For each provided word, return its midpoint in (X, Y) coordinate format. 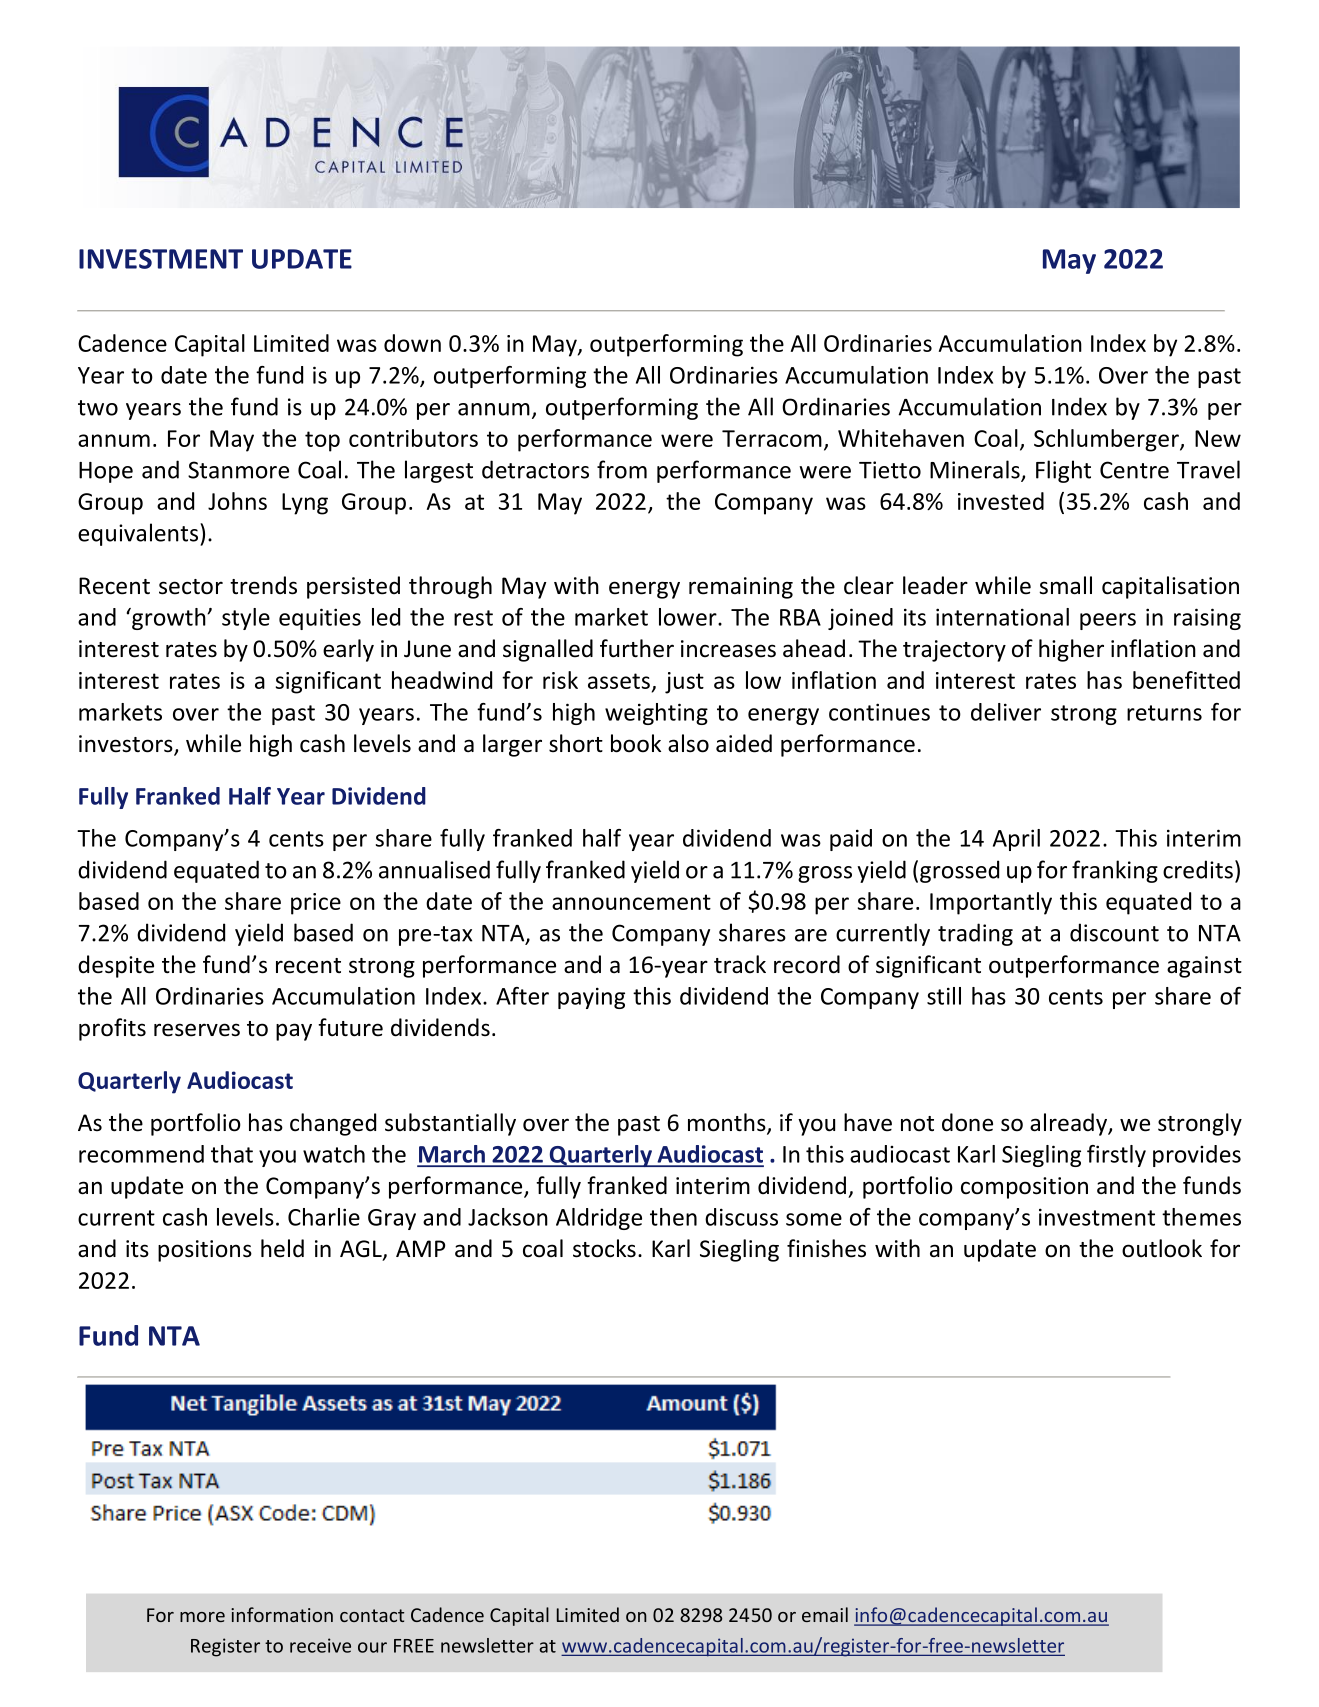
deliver (1006, 712)
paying (591, 998)
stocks (604, 1248)
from (622, 469)
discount (1114, 932)
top (322, 441)
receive (320, 1645)
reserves (197, 1030)
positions (205, 1251)
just (684, 683)
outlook (1162, 1248)
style (246, 619)
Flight (1063, 471)
